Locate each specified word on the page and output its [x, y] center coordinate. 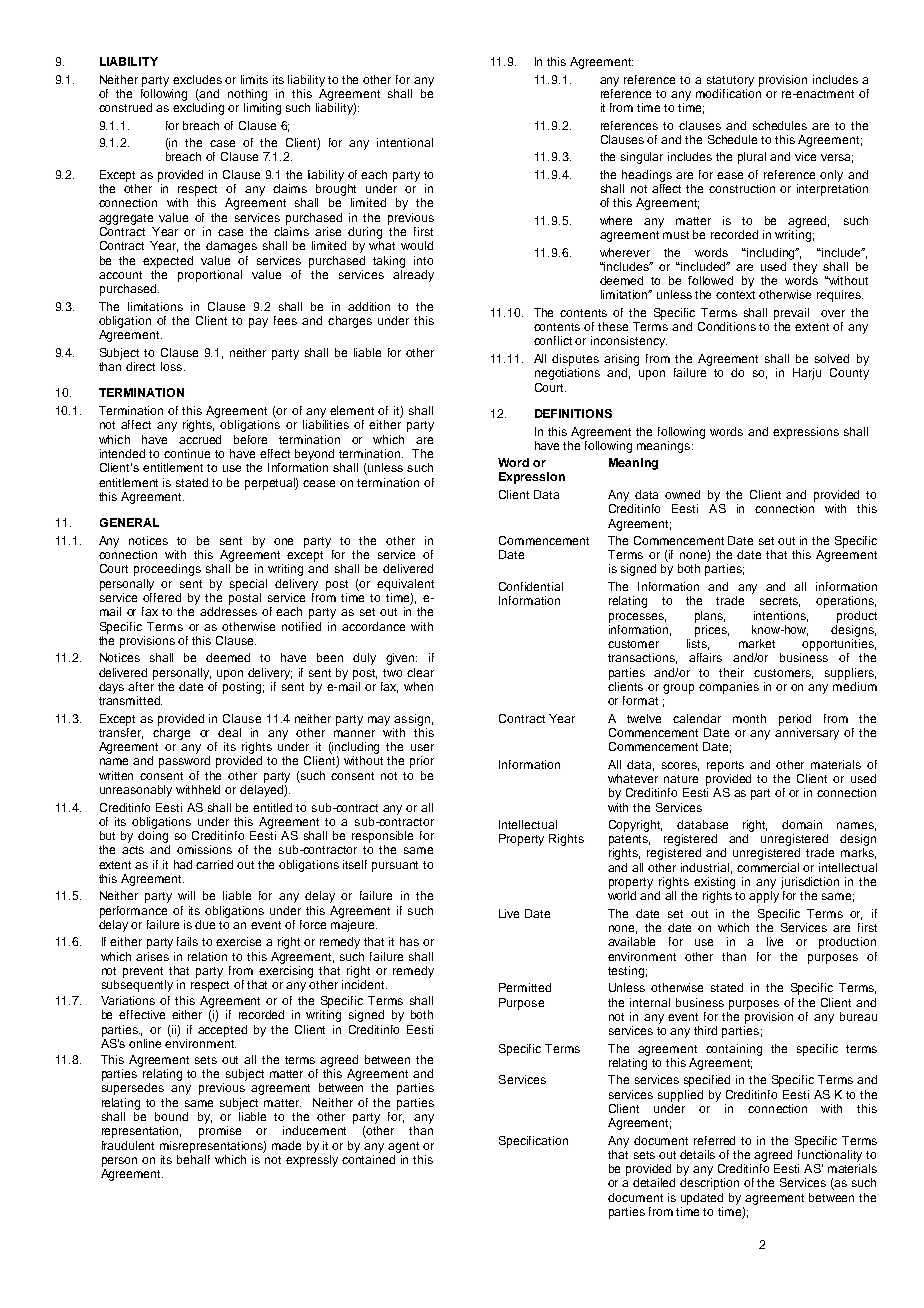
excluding [198, 109]
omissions [204, 849]
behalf [193, 1158]
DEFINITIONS [573, 413]
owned [682, 494]
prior [422, 762]
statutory [730, 81]
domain [802, 824]
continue [187, 453]
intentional [405, 142]
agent [403, 1147]
